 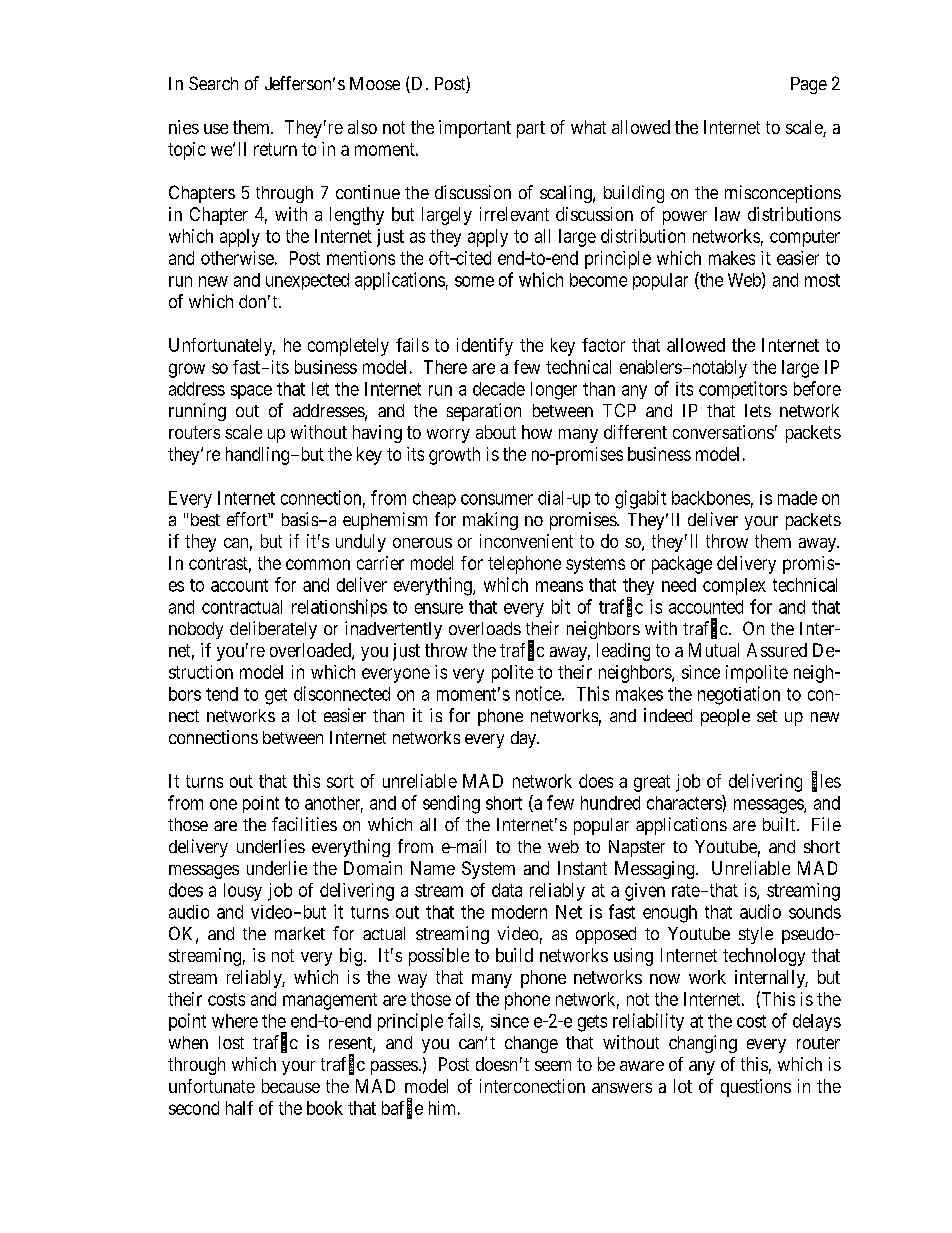 I want to click on return, so click(x=275, y=149).
